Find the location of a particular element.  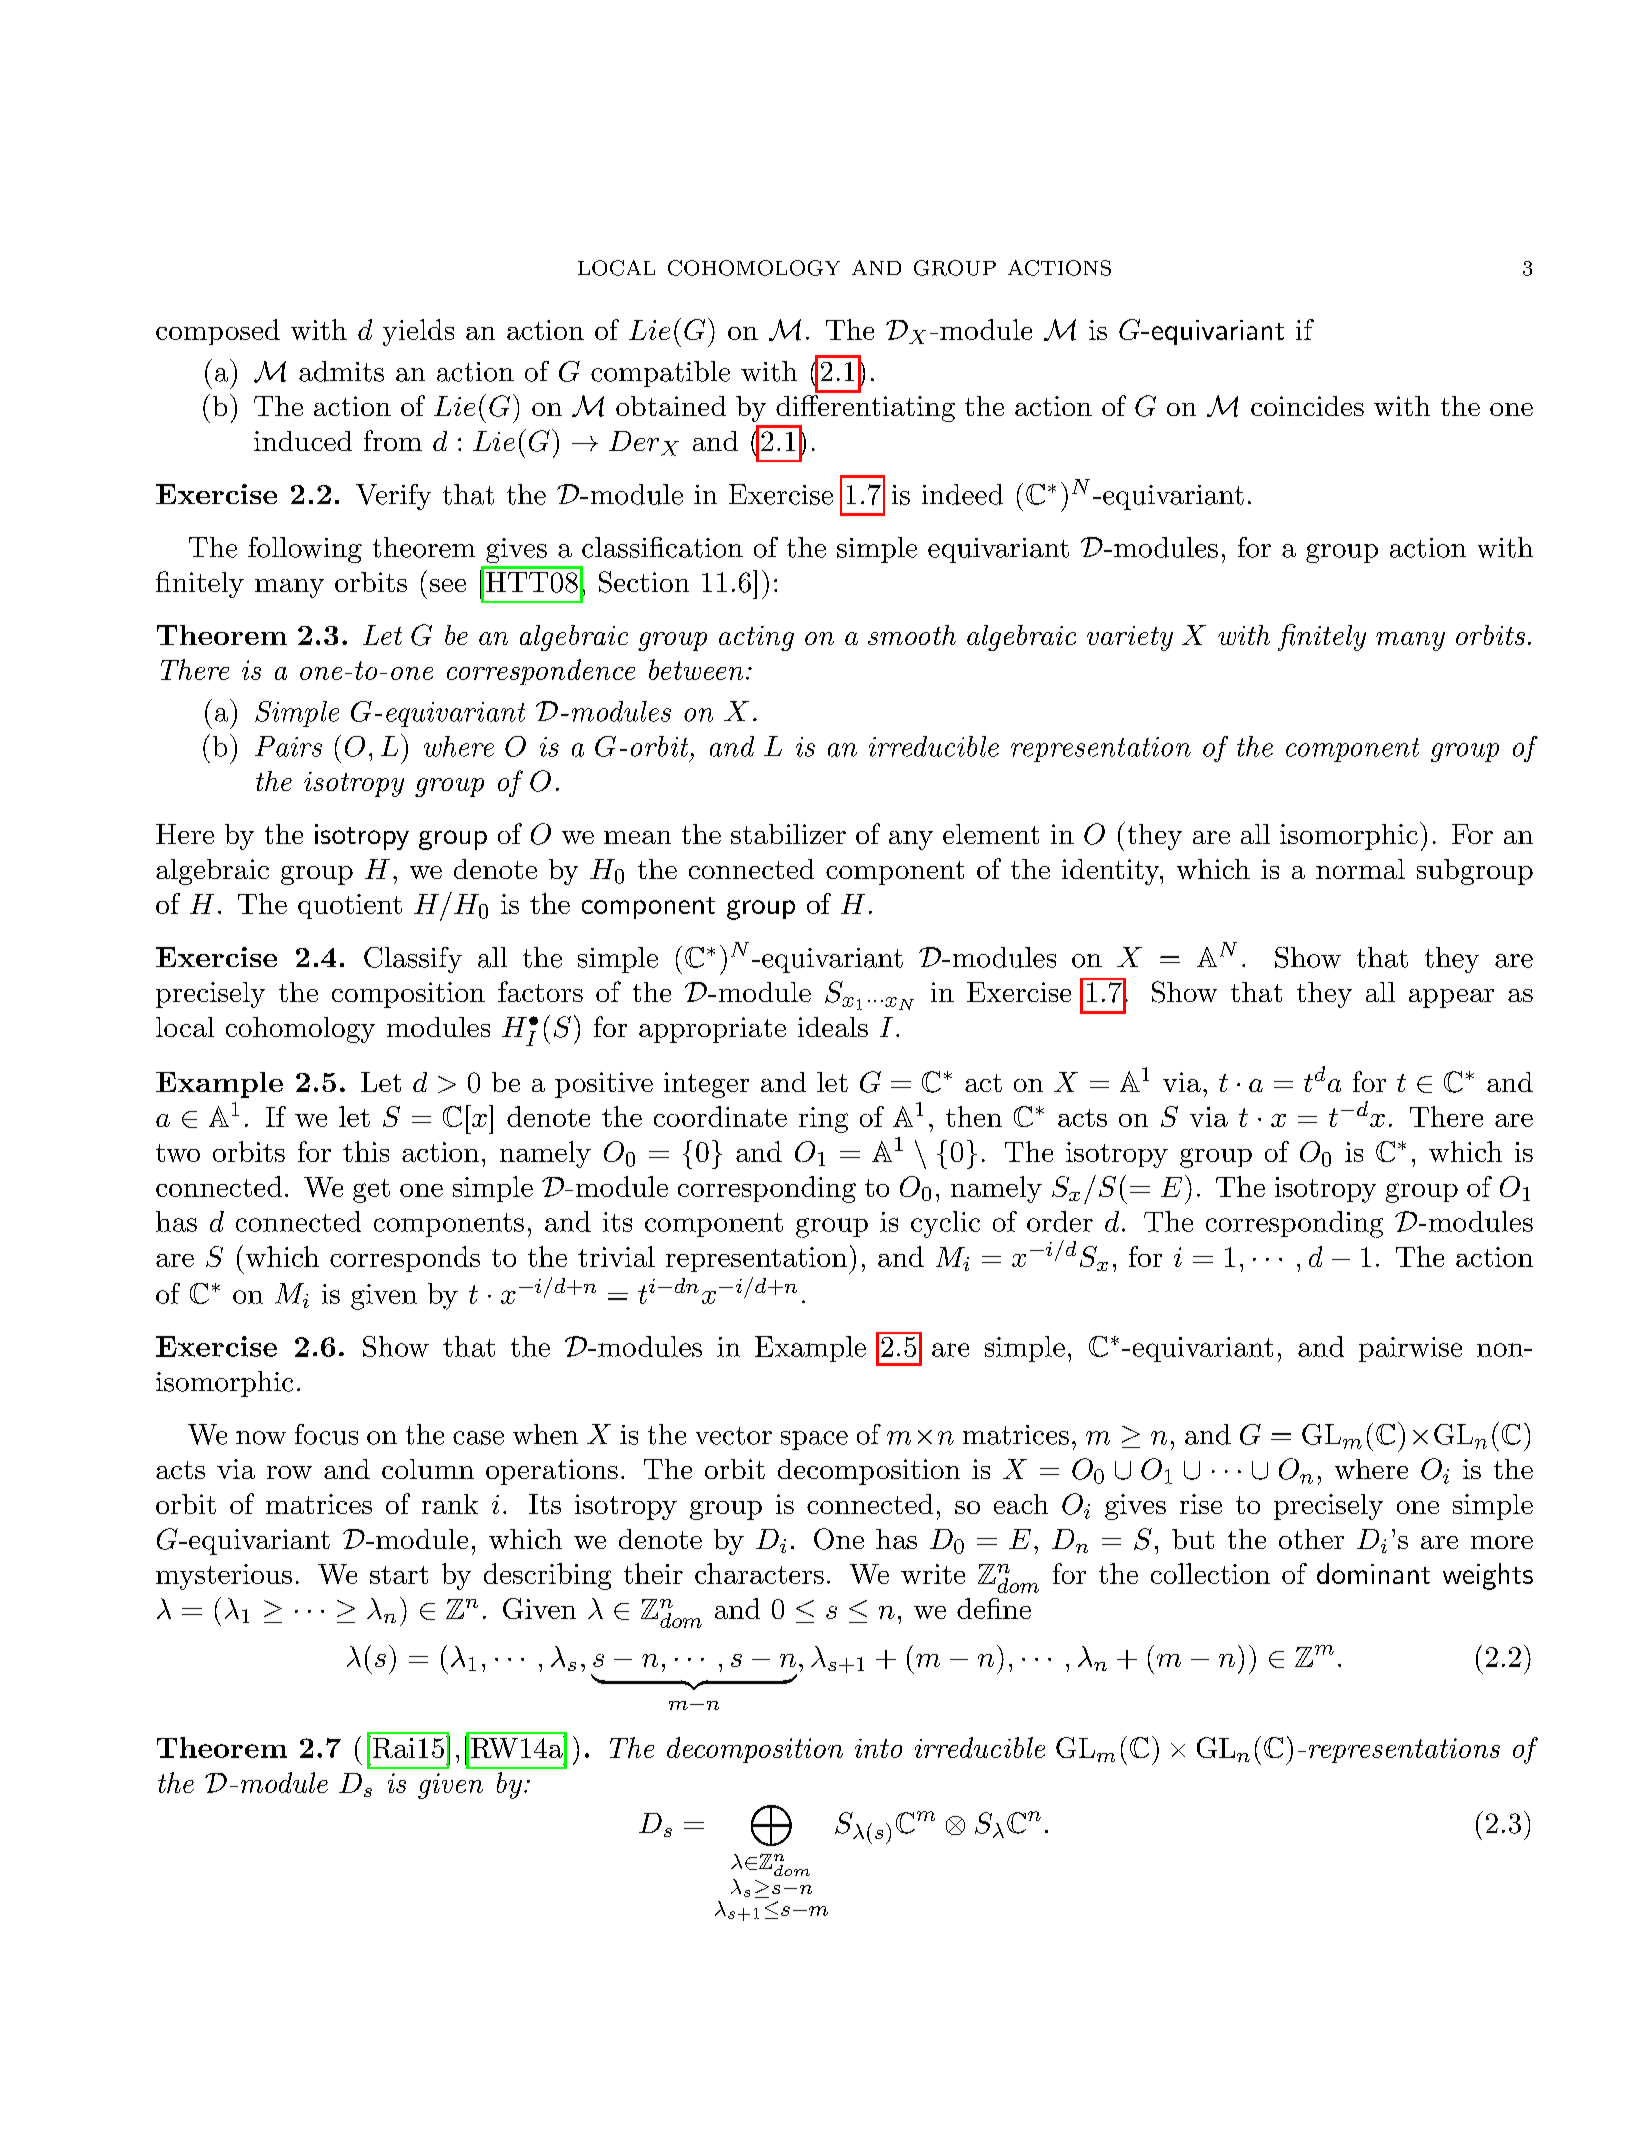

order is located at coordinates (1060, 1221).
